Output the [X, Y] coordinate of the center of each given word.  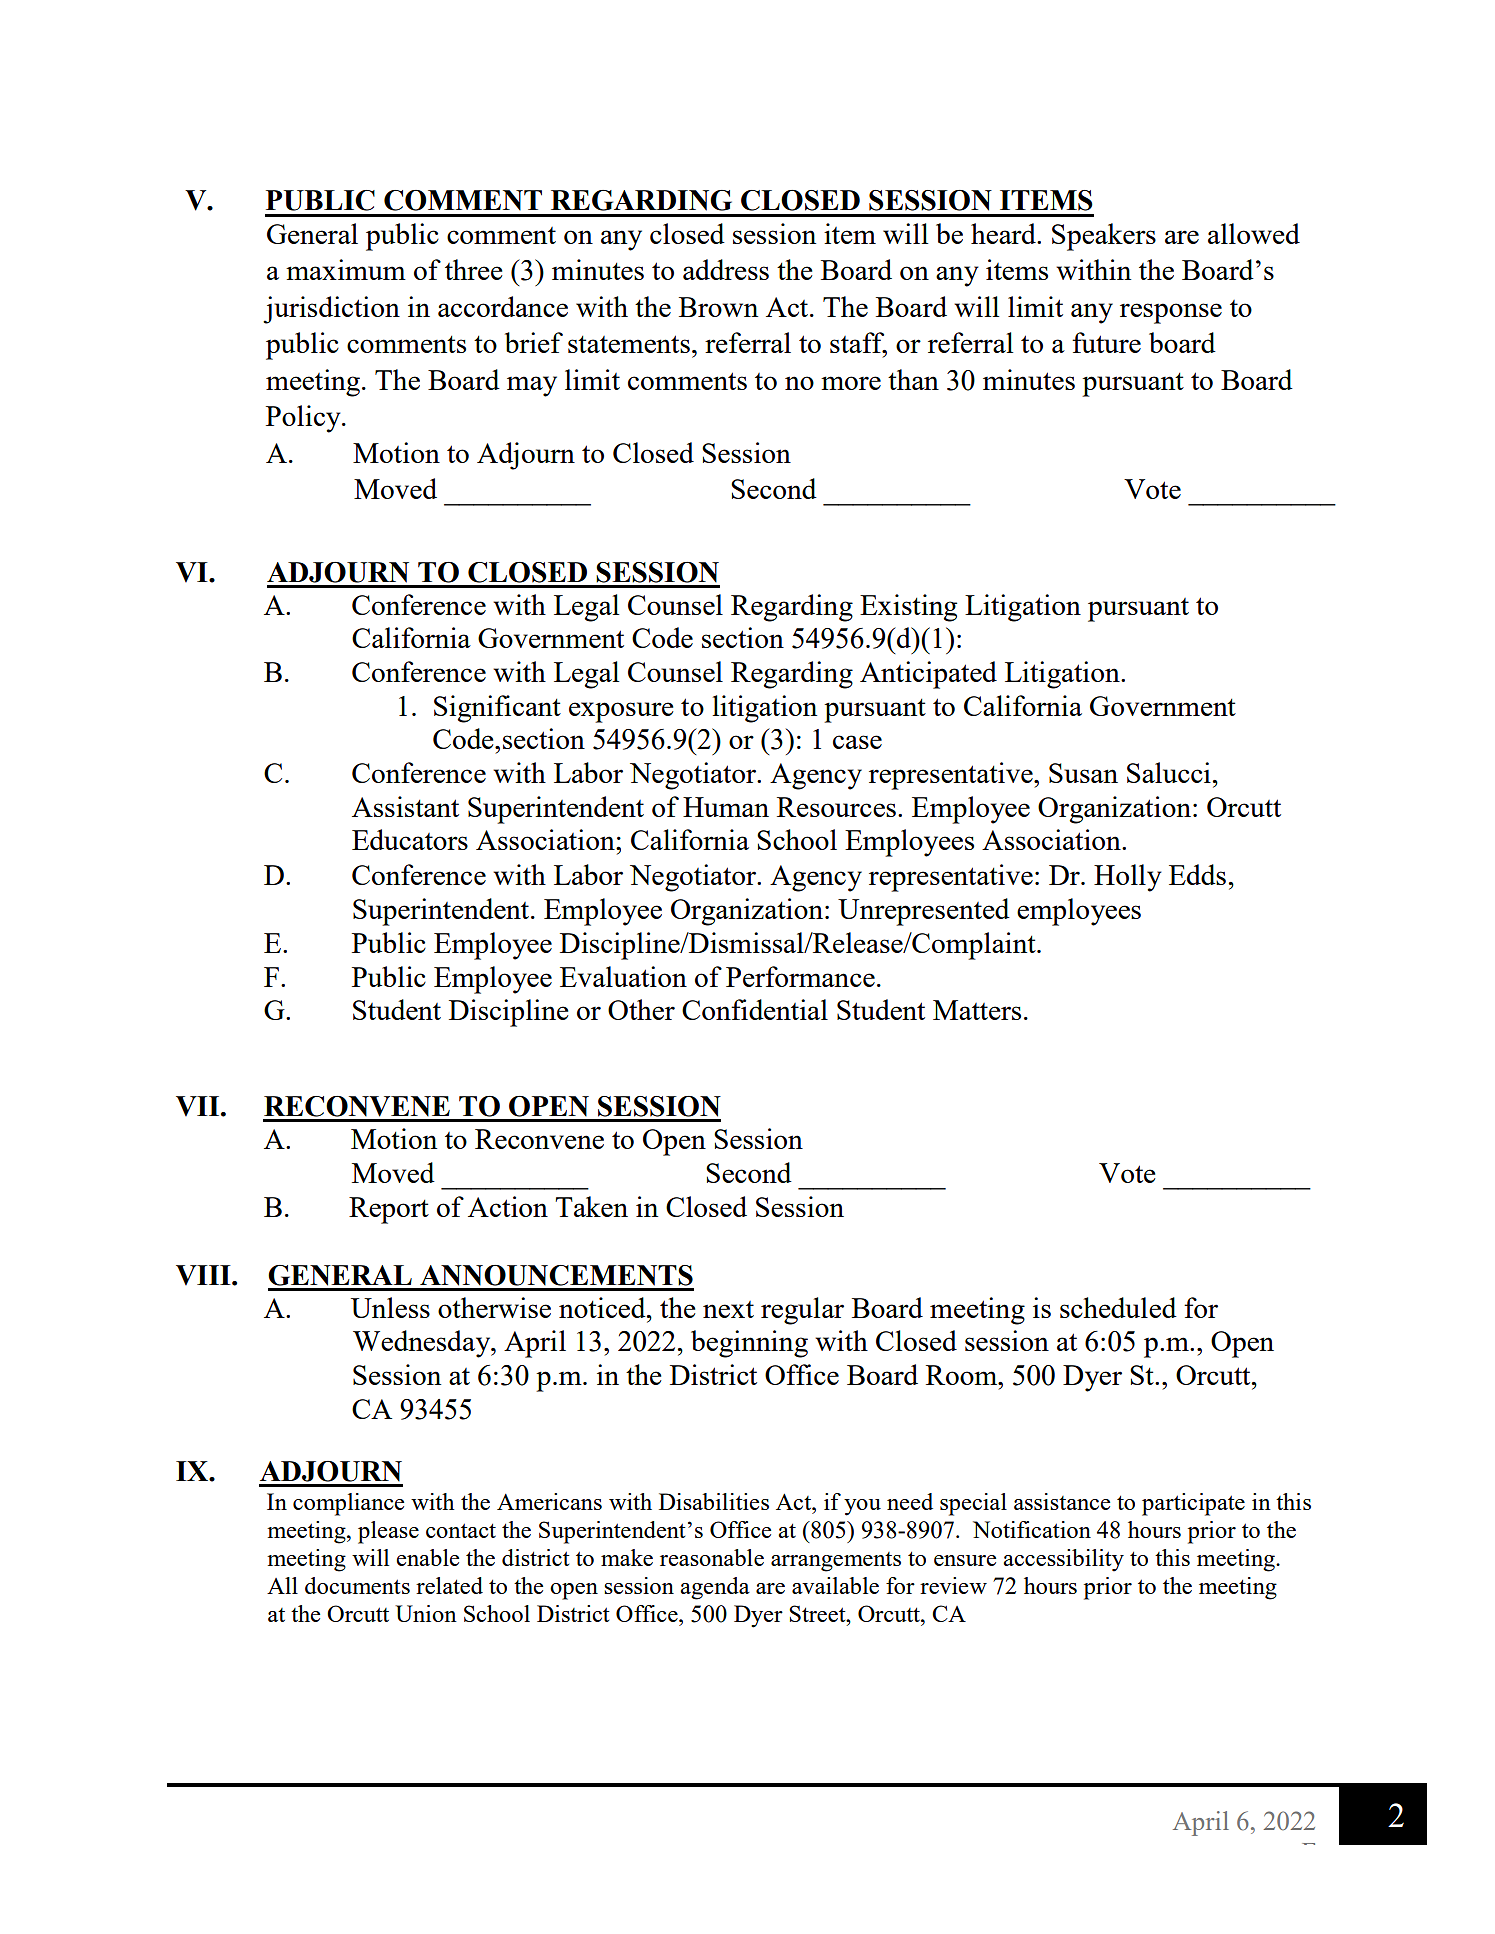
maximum [346, 269]
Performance [800, 976]
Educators [410, 839]
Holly [1128, 878]
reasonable [712, 1557]
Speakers [1104, 237]
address [726, 269]
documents [357, 1585]
